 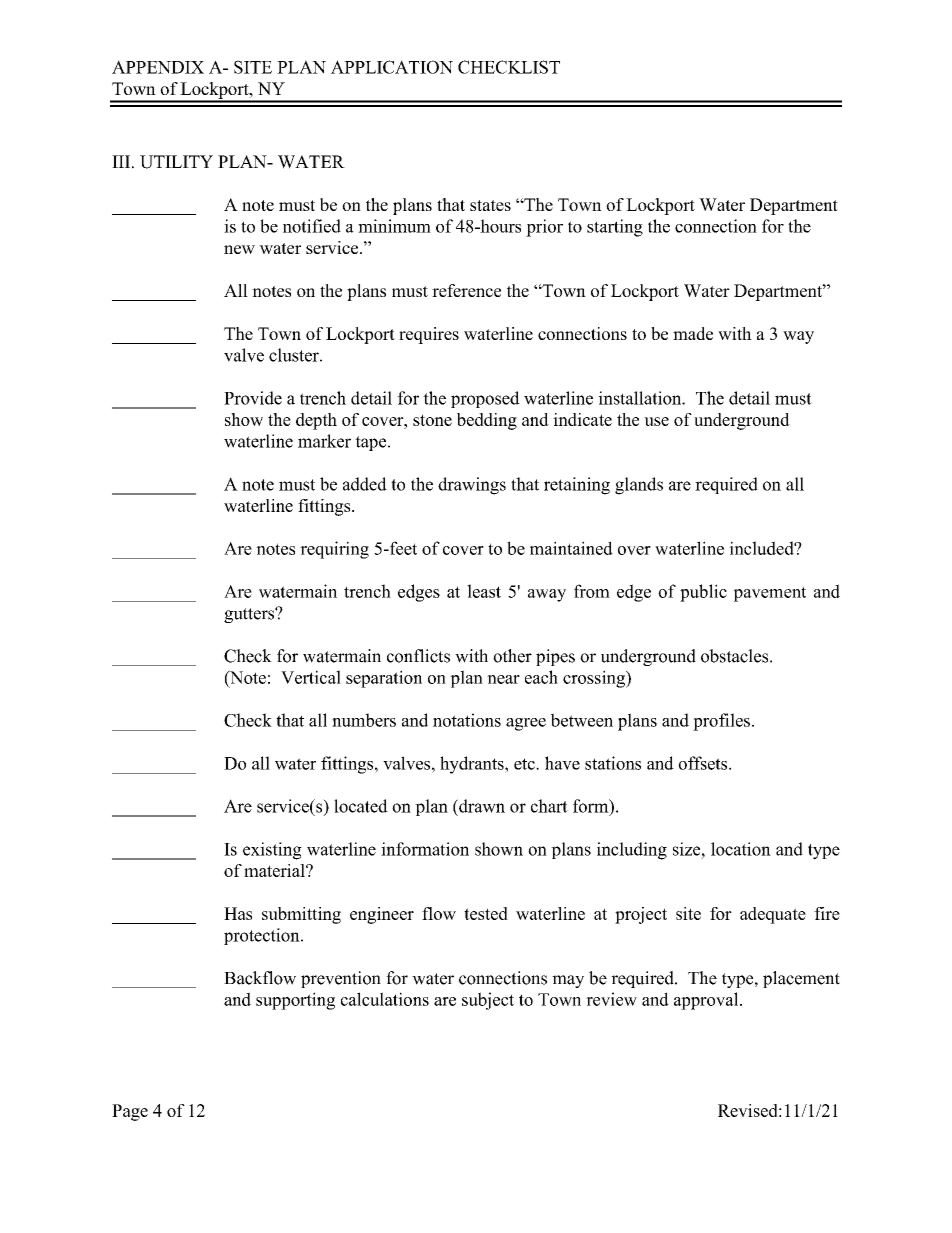 What do you see at coordinates (656, 421) in the screenshot?
I see `use` at bounding box center [656, 421].
